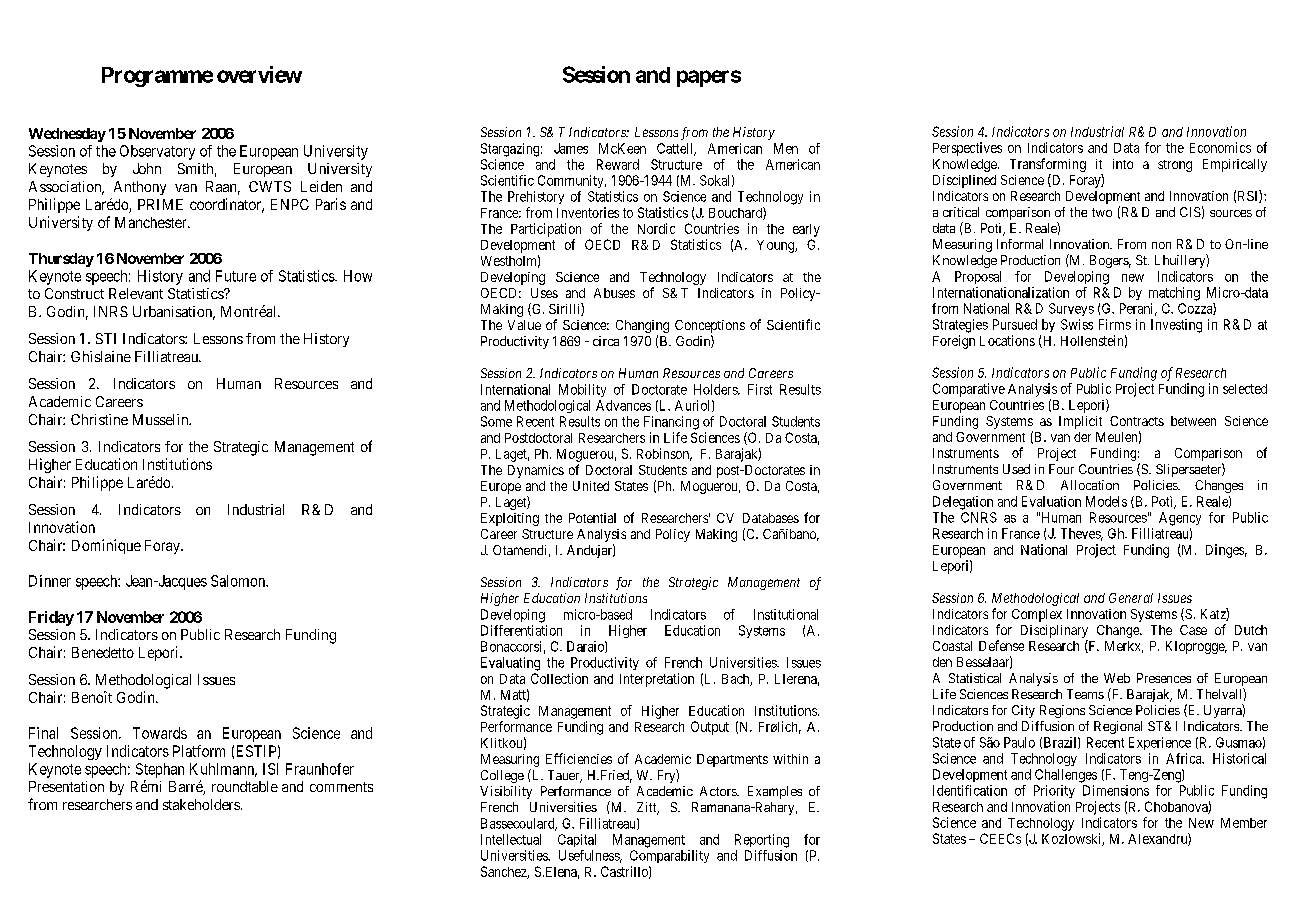 The image size is (1308, 924). Describe the element at coordinates (259, 74) in the document. I see `overview` at that location.
